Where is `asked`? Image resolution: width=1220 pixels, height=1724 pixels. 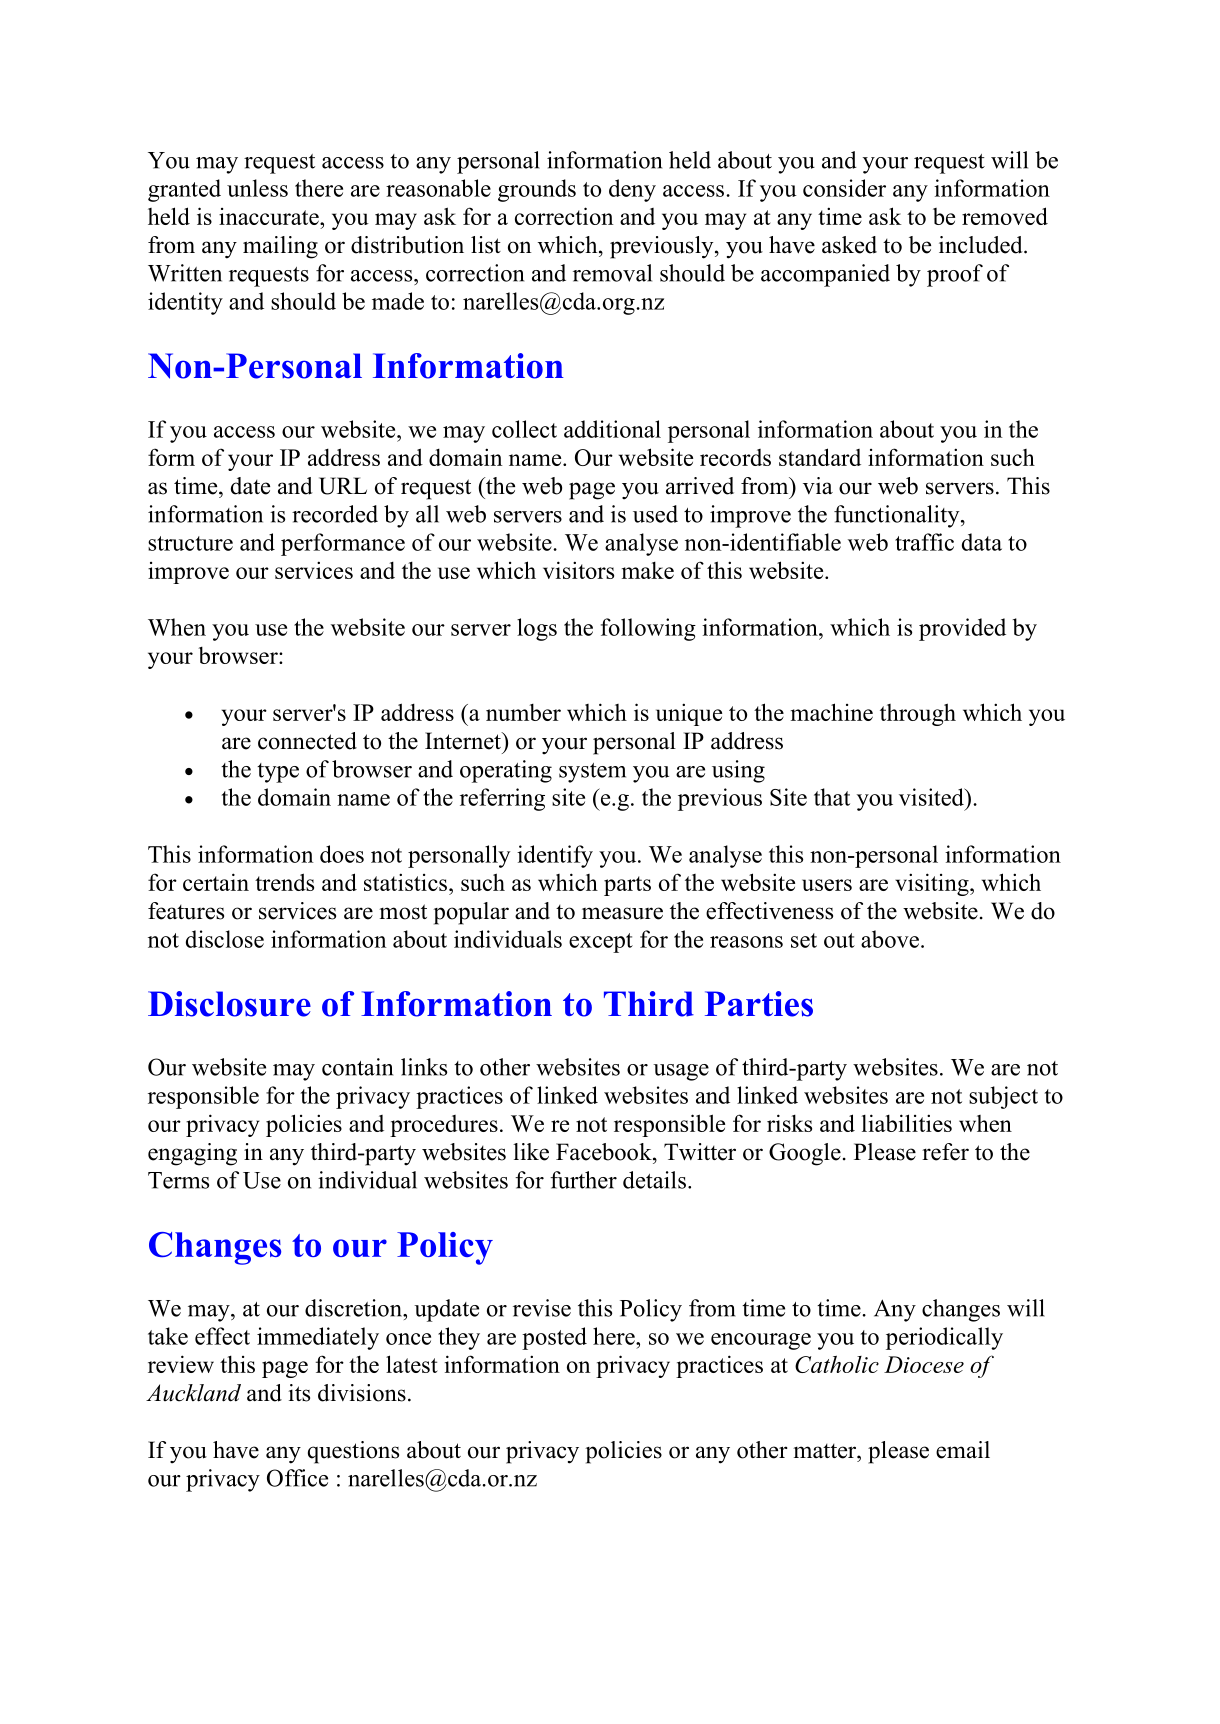 asked is located at coordinates (849, 245).
